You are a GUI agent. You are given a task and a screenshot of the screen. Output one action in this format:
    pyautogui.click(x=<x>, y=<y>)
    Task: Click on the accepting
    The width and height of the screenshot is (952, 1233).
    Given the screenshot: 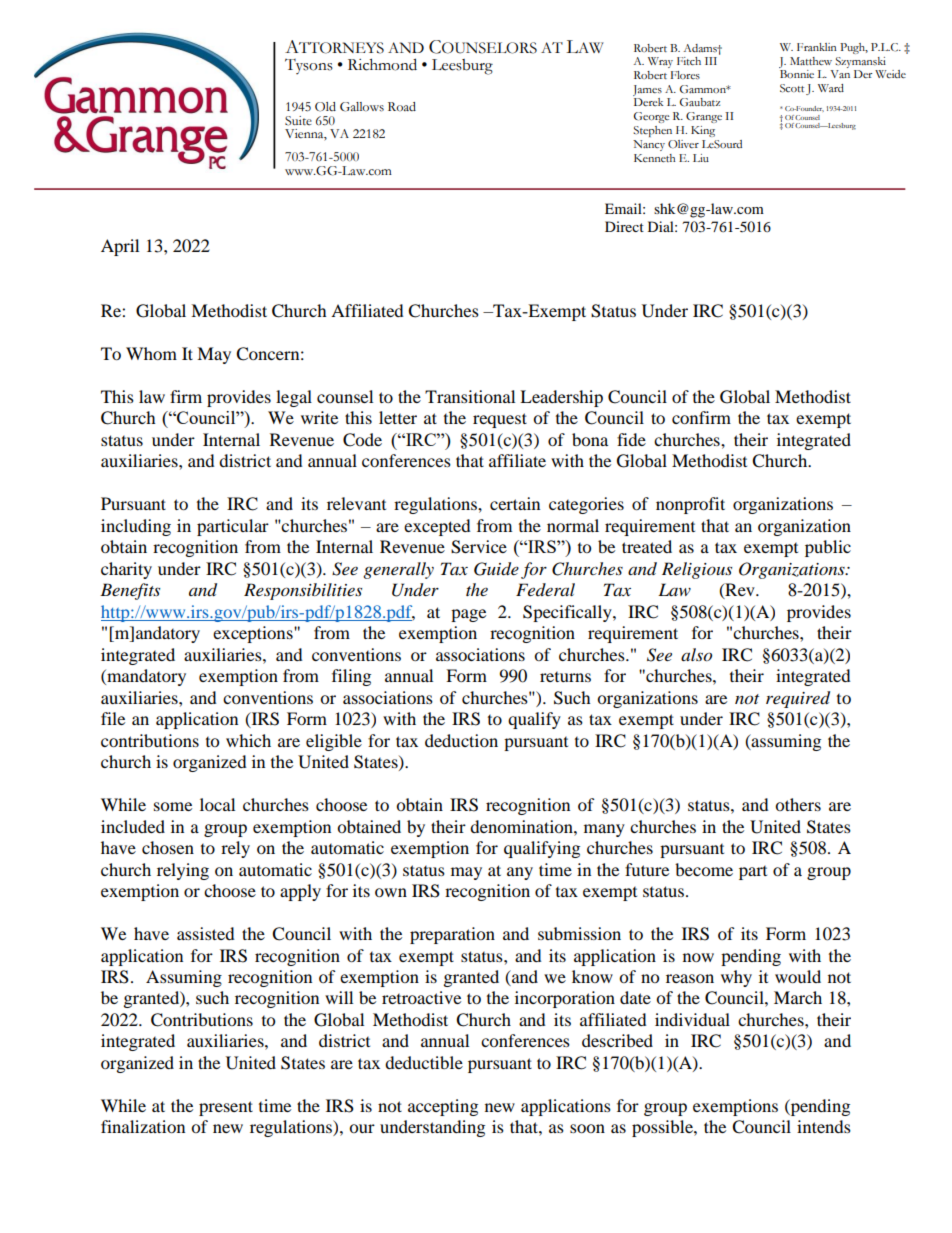 What is the action you would take?
    pyautogui.click(x=443, y=1107)
